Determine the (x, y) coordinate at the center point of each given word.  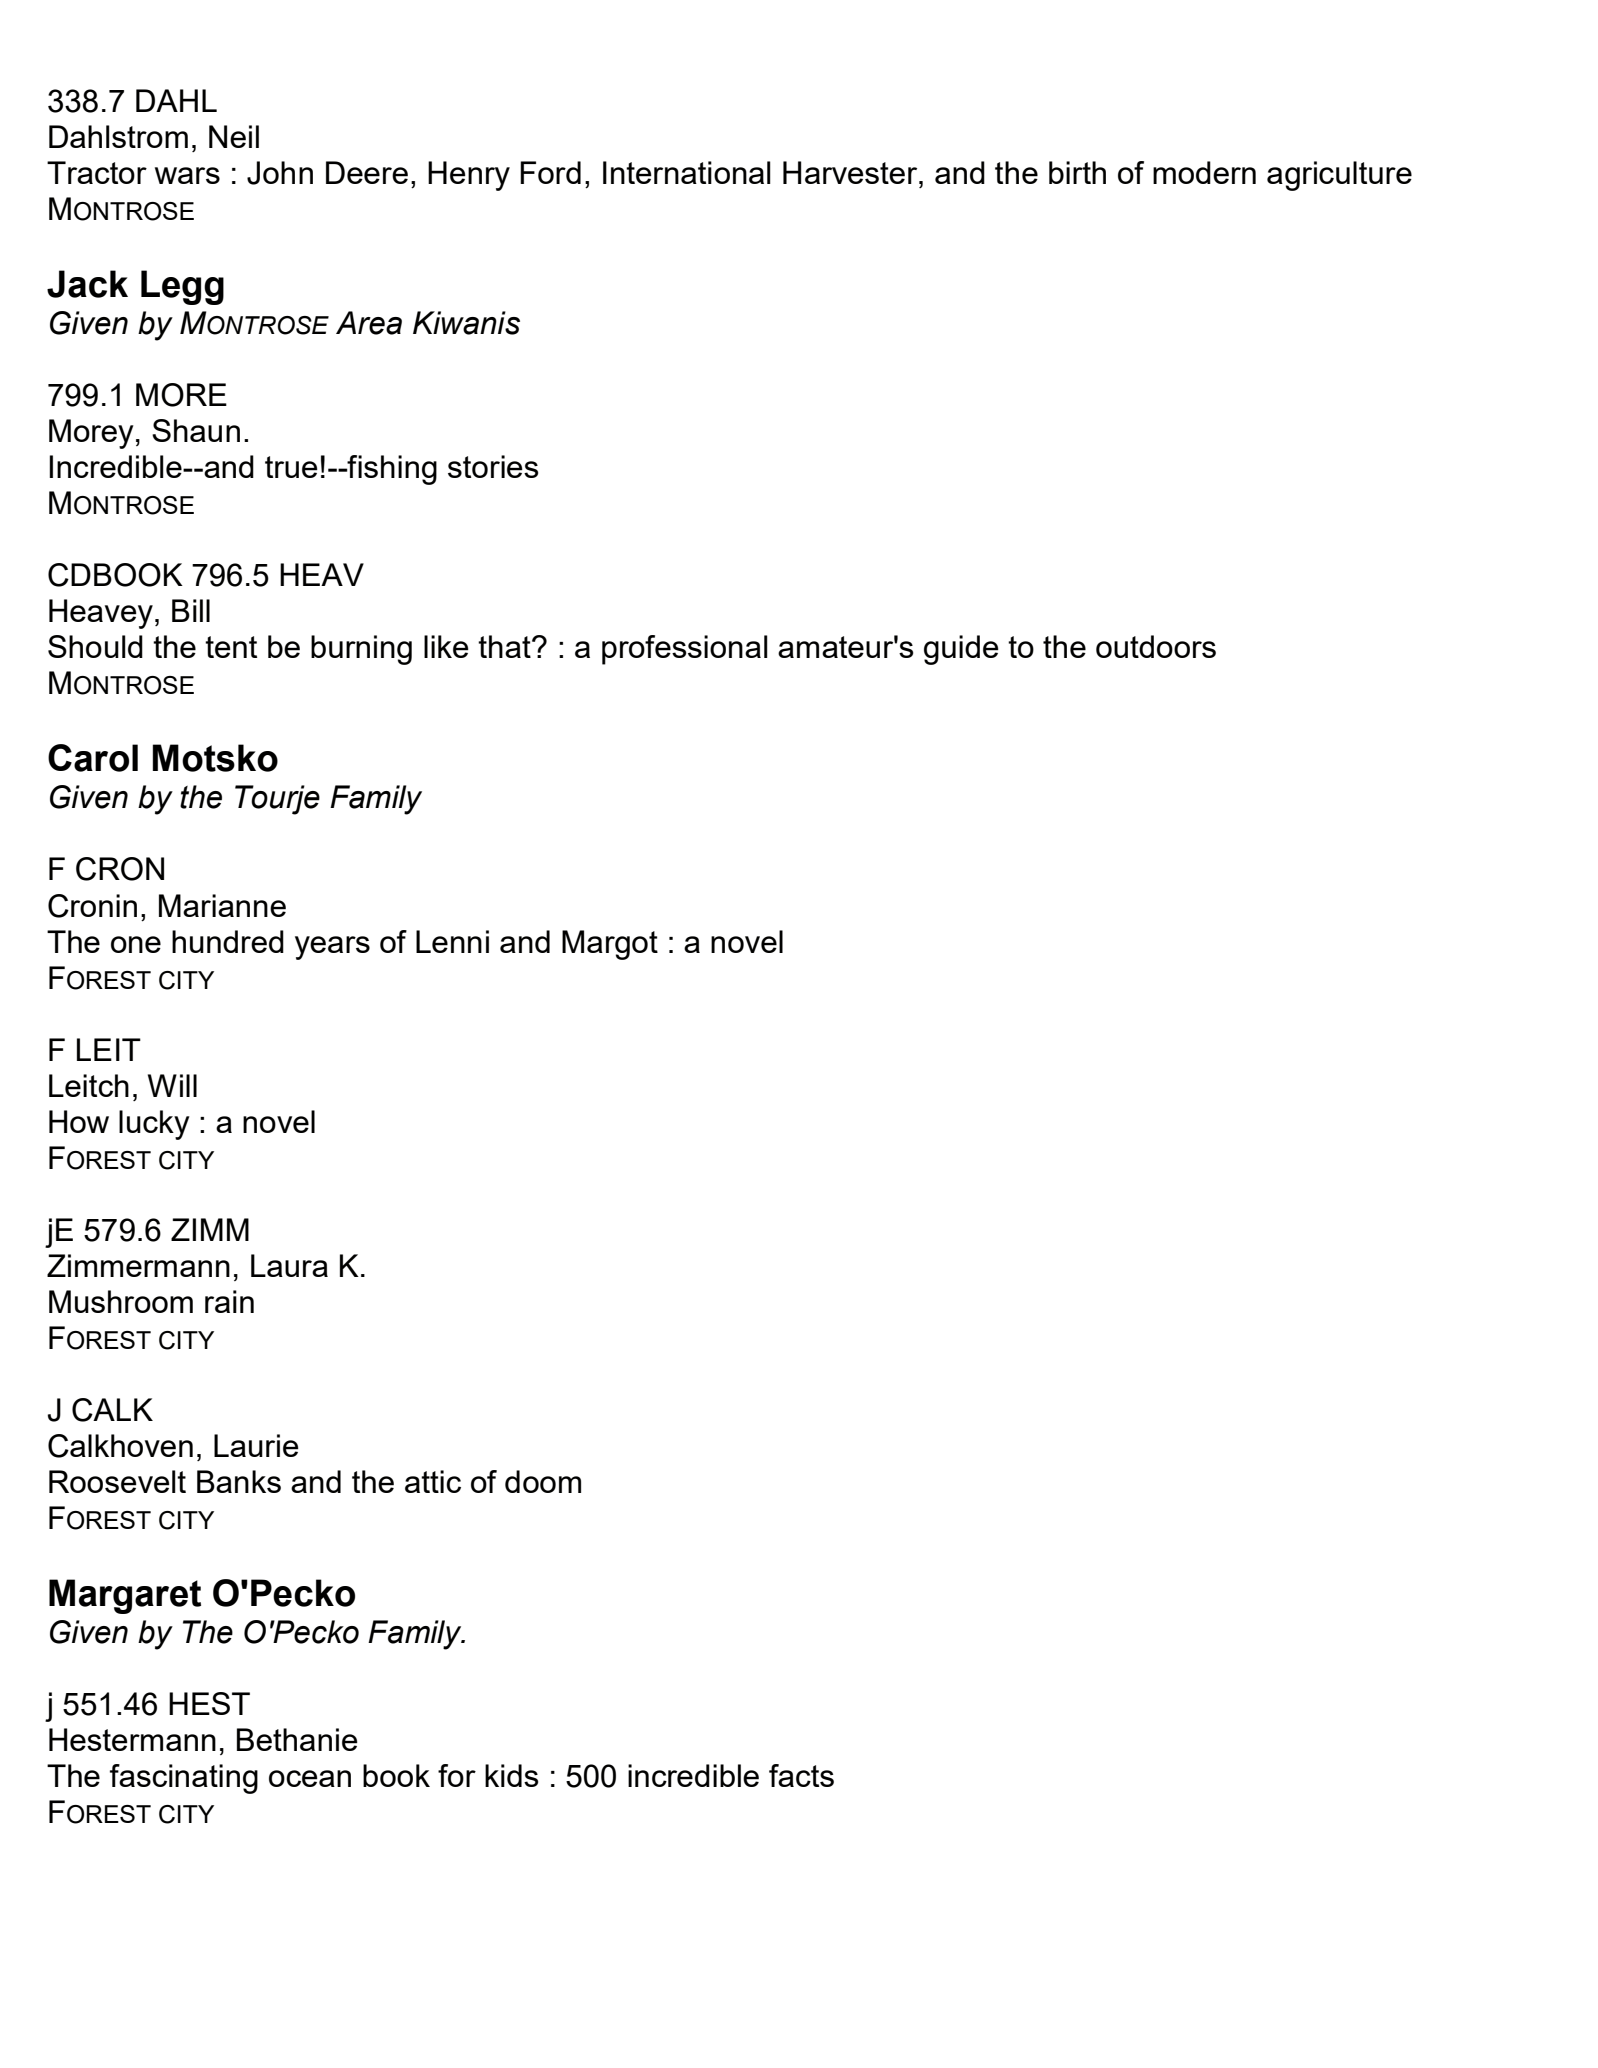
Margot (610, 945)
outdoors (1156, 646)
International (687, 172)
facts (801, 1775)
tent (231, 647)
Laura (289, 1265)
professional (685, 650)
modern (1204, 172)
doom (543, 1481)
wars (187, 175)
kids (511, 1775)
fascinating (184, 1779)
